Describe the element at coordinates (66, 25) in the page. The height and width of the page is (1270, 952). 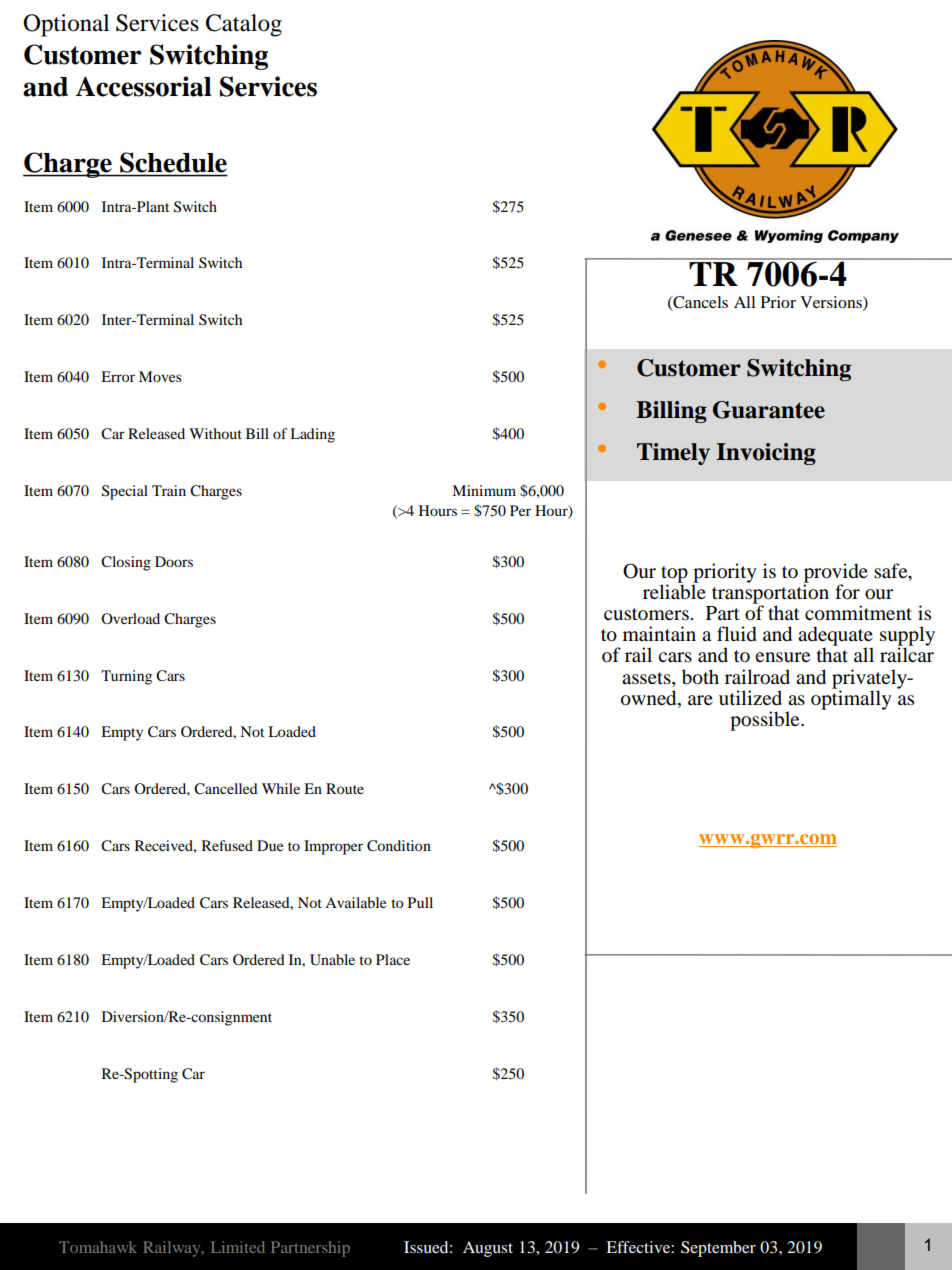
I see `Optional` at that location.
